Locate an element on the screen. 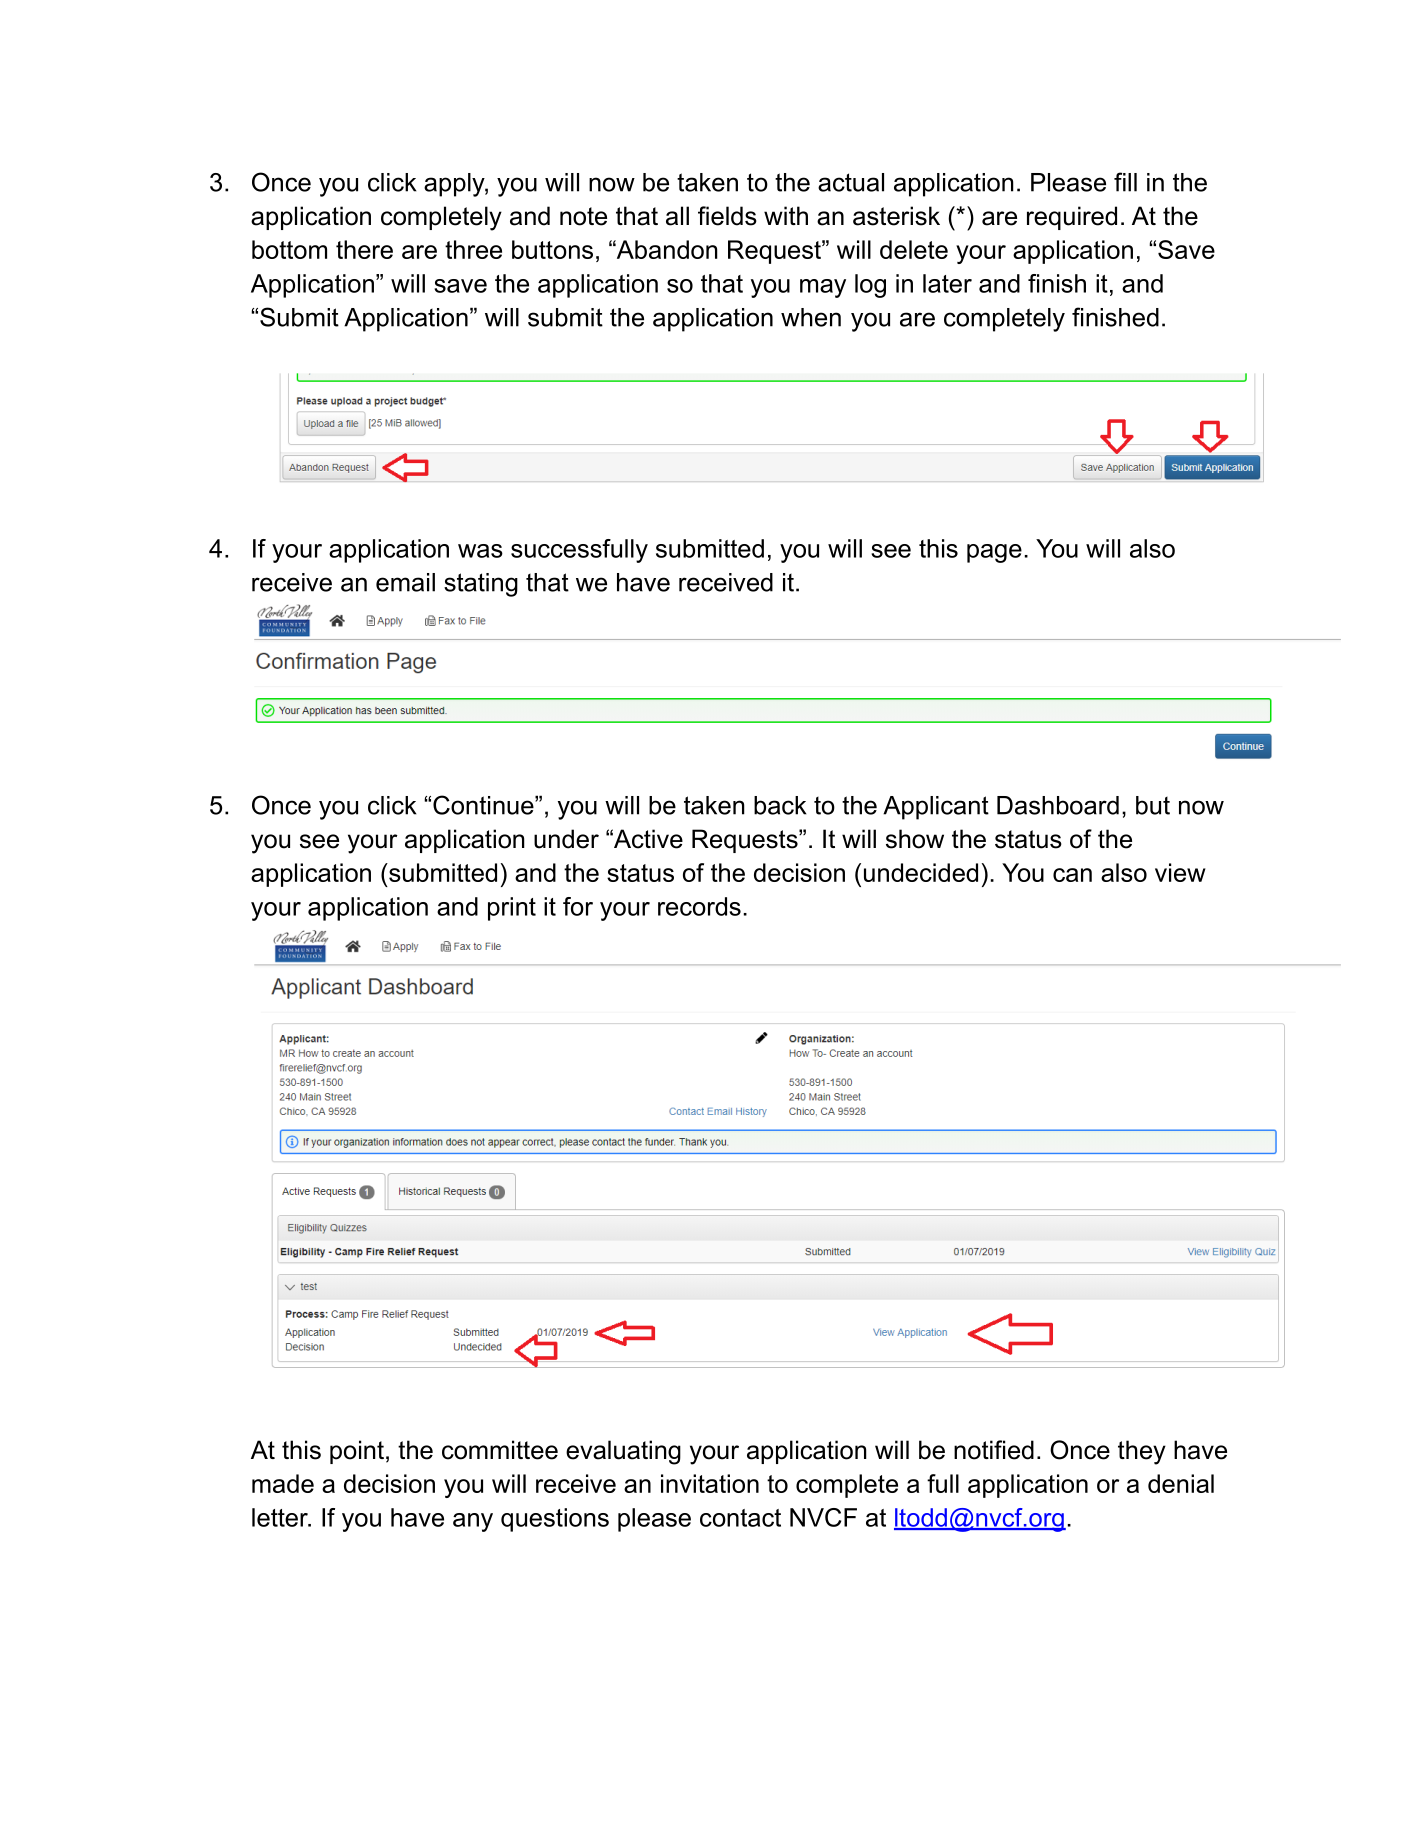  required is located at coordinates (1072, 218).
